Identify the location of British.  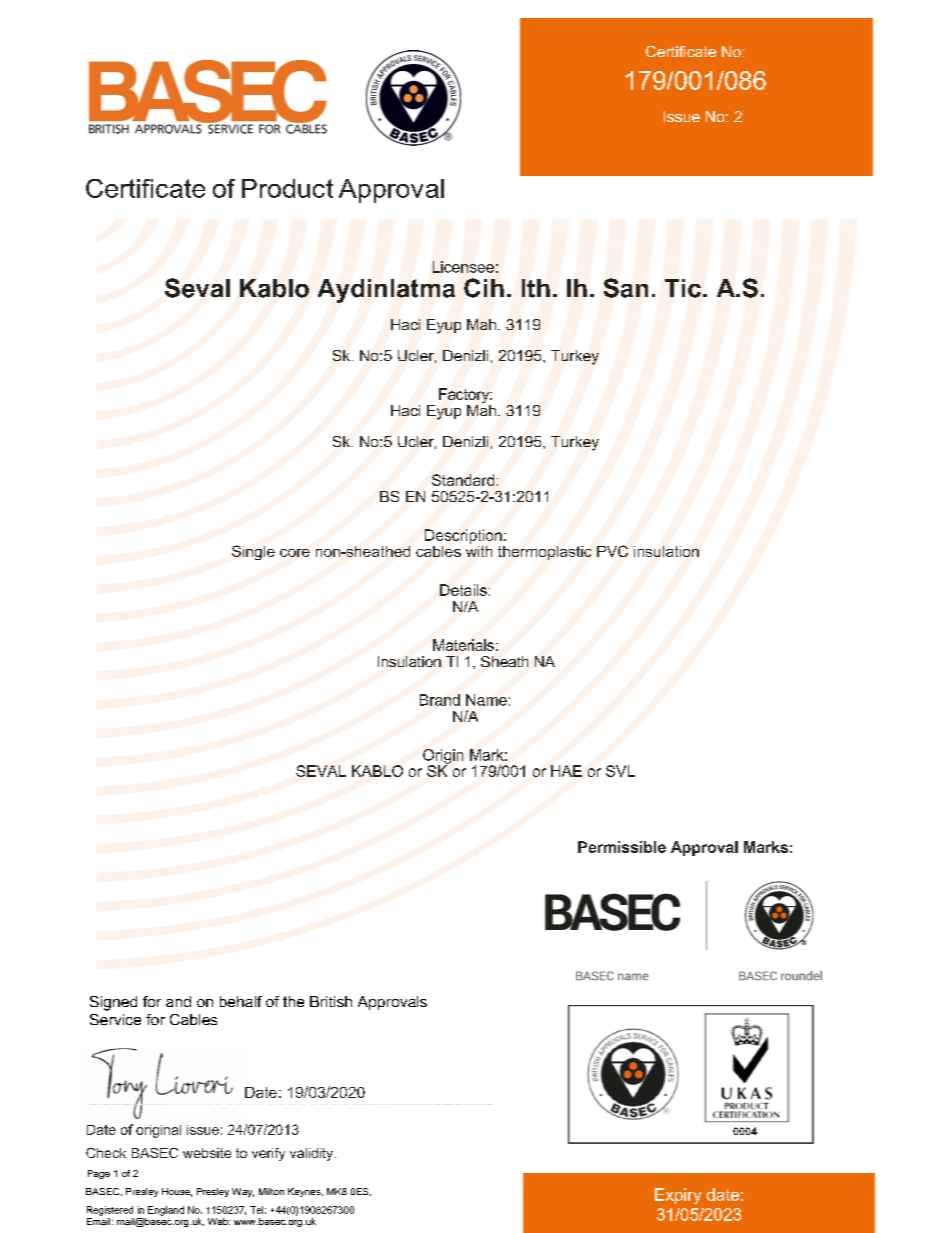
(331, 1001).
